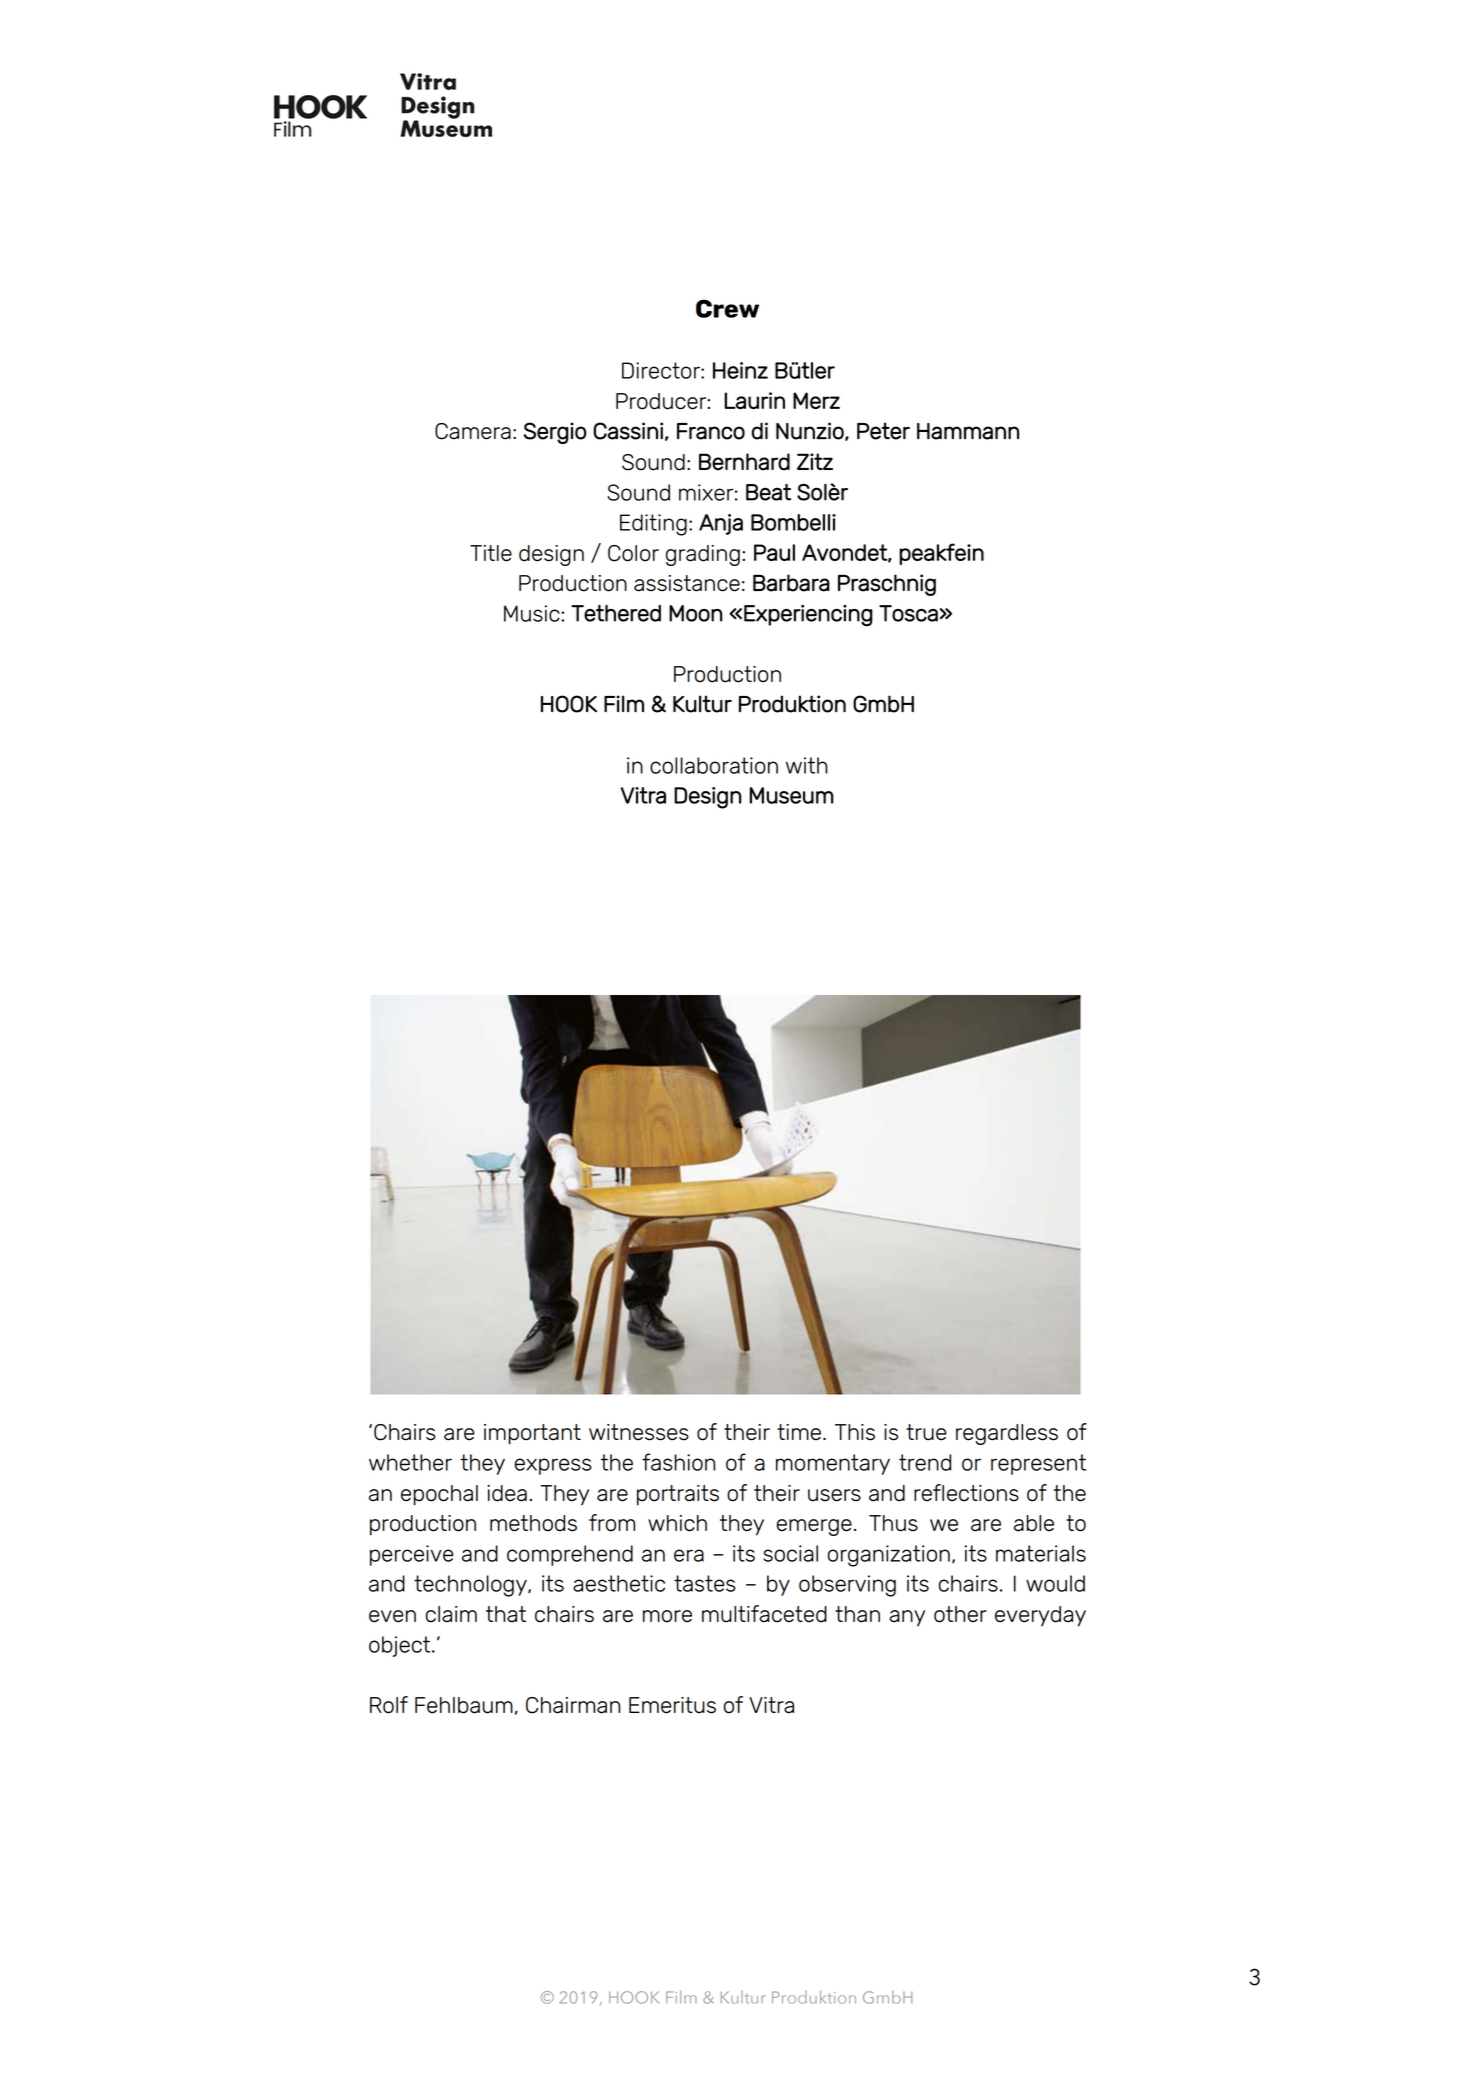  I want to click on with, so click(806, 765).
